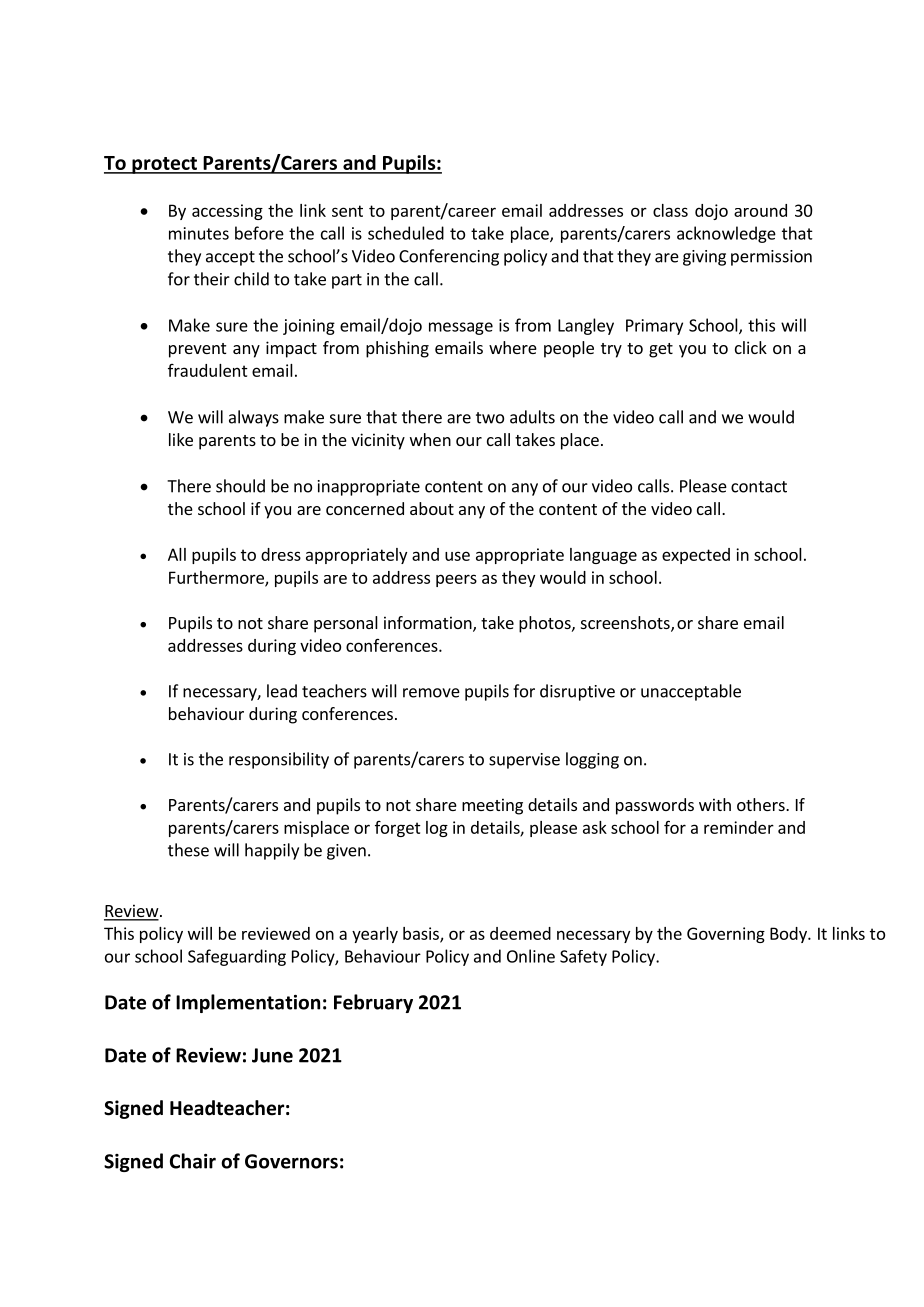 Image resolution: width=924 pixels, height=1307 pixels. Describe the element at coordinates (227, 212) in the image. I see `accessing` at that location.
